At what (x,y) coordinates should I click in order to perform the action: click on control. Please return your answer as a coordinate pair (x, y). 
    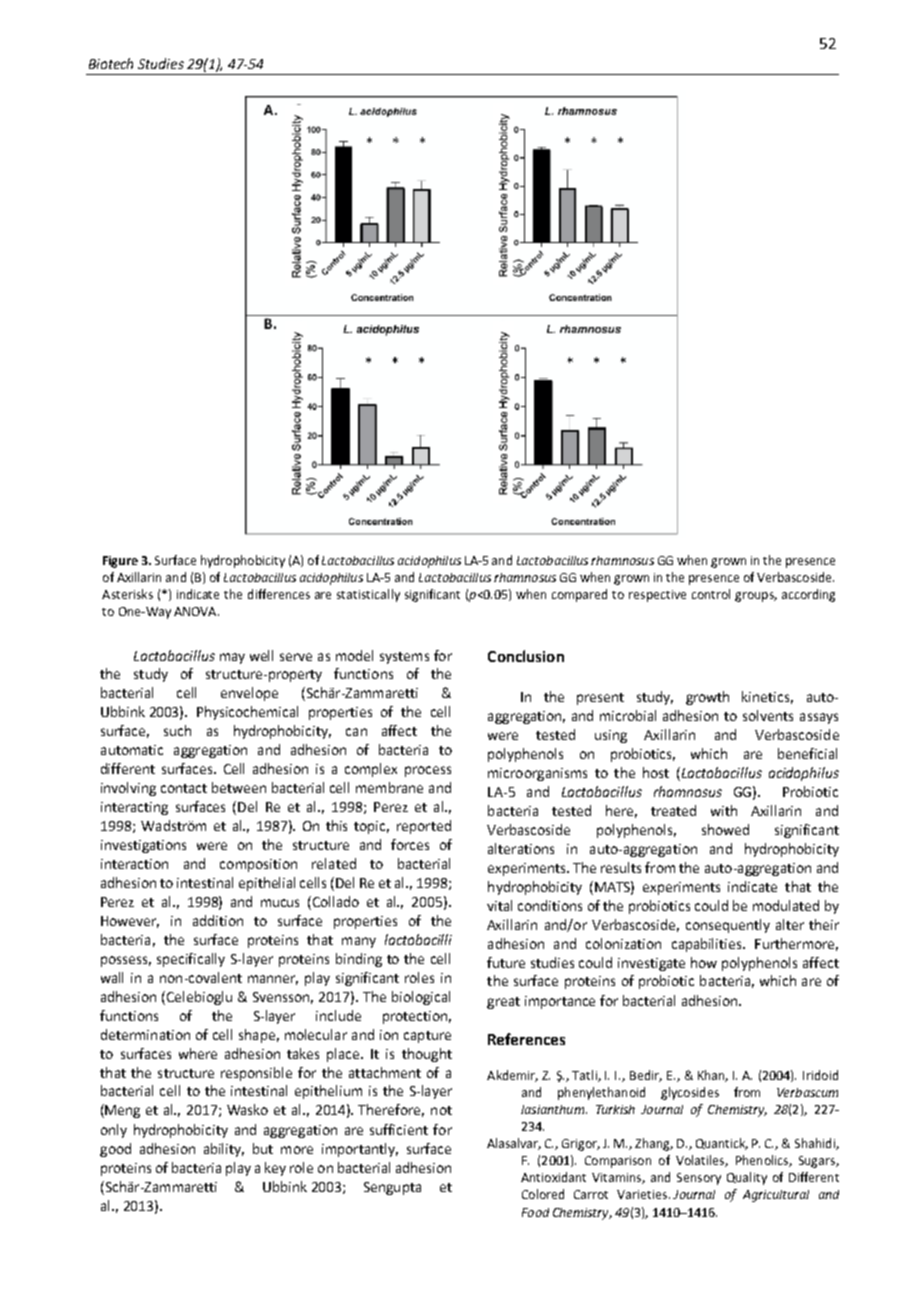
    Looking at the image, I should click on (711, 594).
